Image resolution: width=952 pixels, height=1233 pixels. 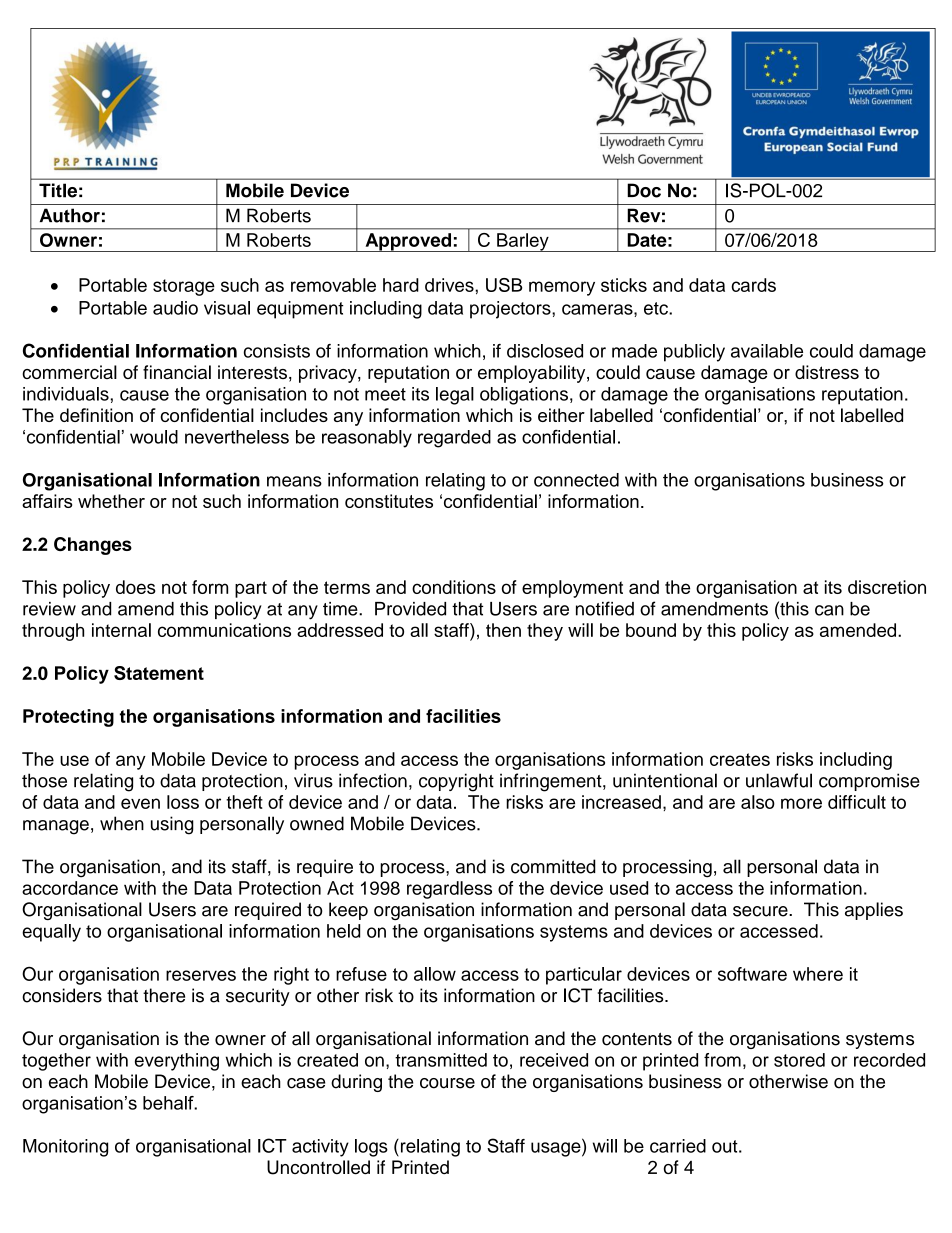 What do you see at coordinates (454, 439) in the page?
I see `regarded` at bounding box center [454, 439].
